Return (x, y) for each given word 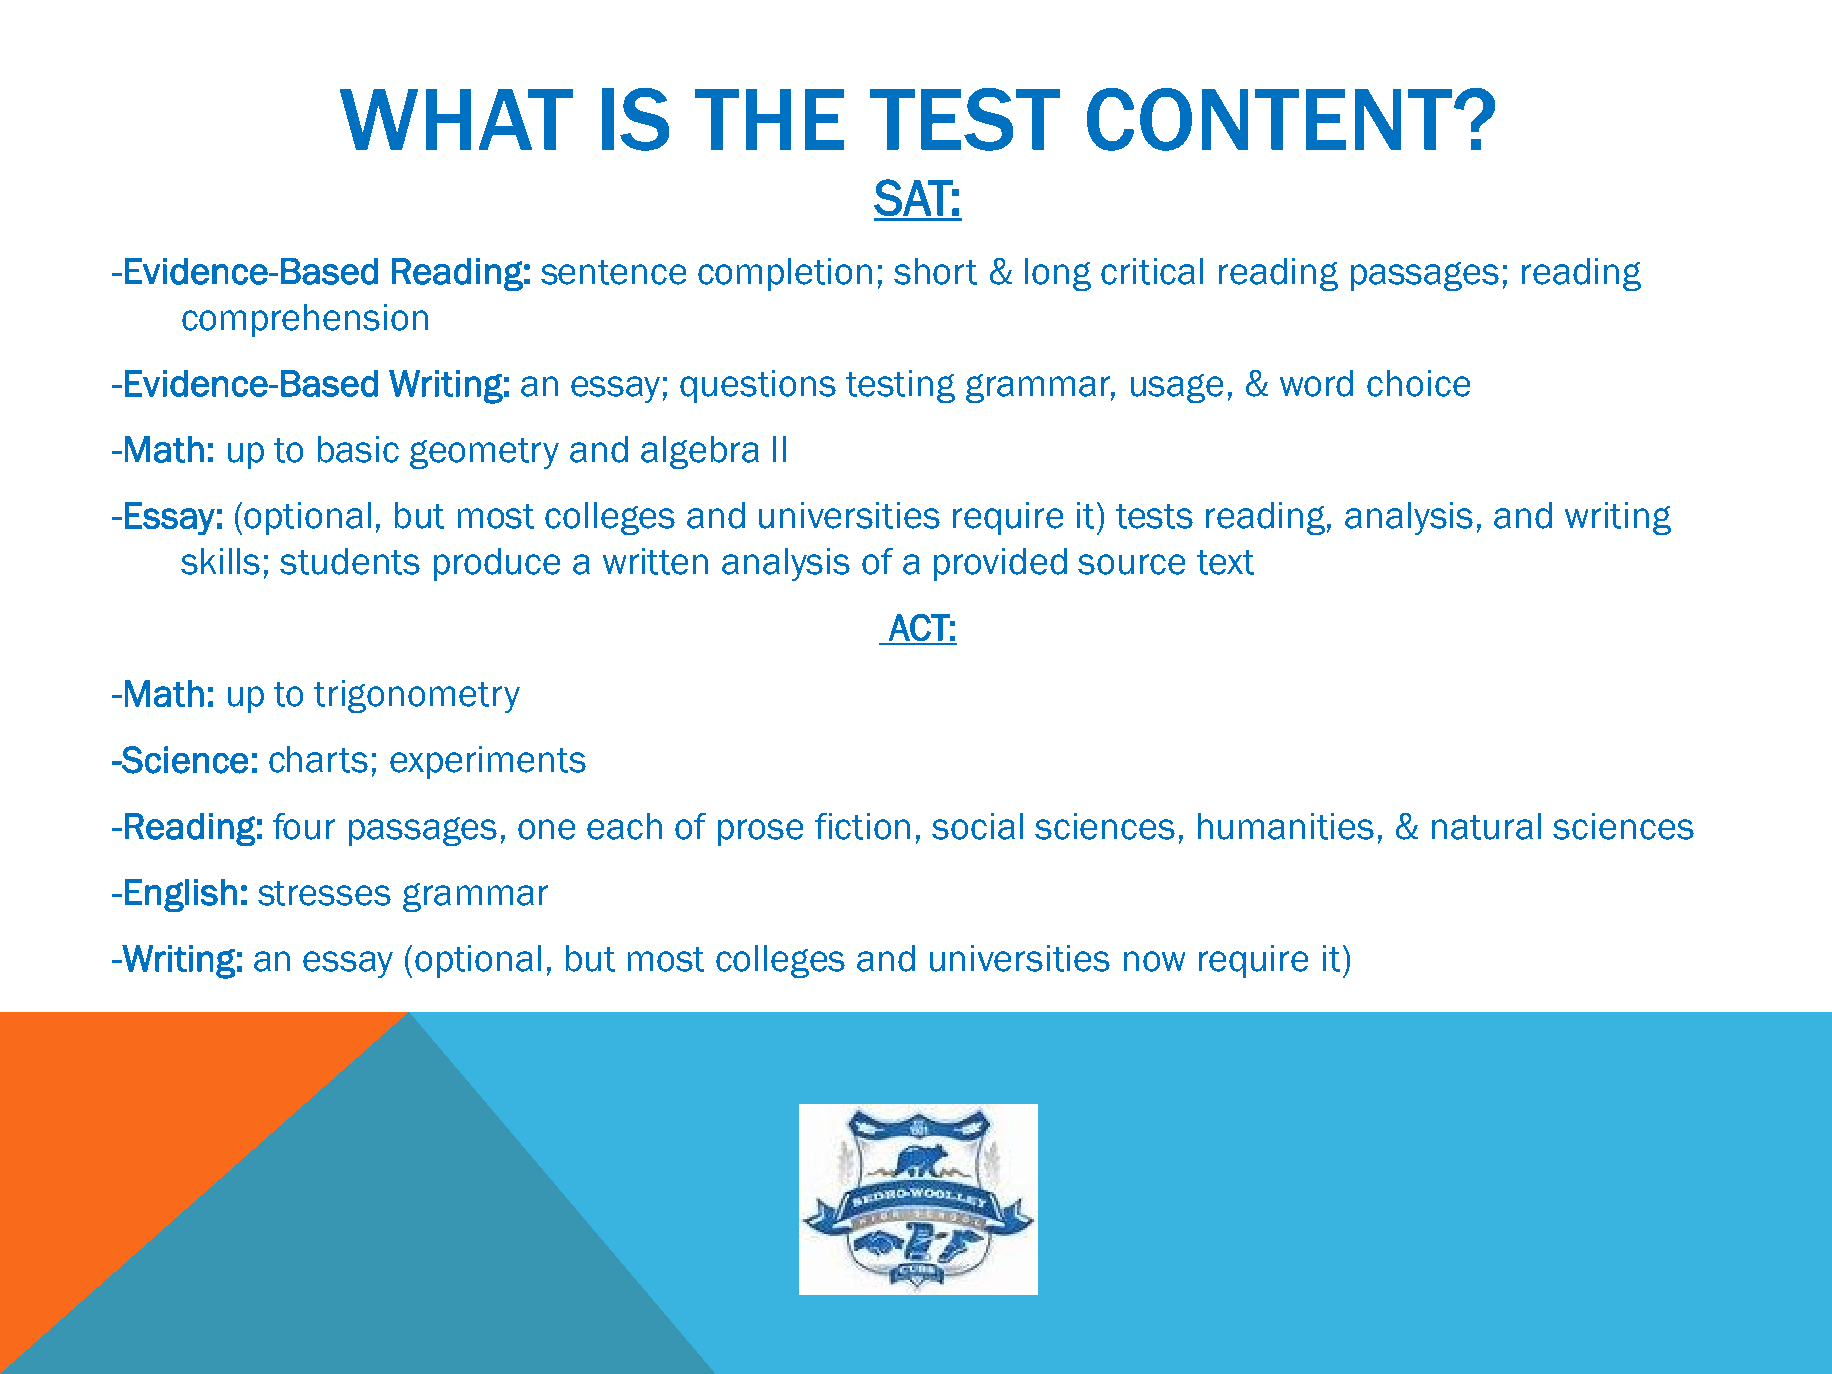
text (1225, 562)
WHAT (456, 119)
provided (1000, 564)
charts (318, 759)
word (1316, 383)
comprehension (305, 320)
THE (769, 119)
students (350, 561)
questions (758, 386)
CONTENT (1271, 119)
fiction (862, 826)
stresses (324, 893)
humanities (1286, 826)
